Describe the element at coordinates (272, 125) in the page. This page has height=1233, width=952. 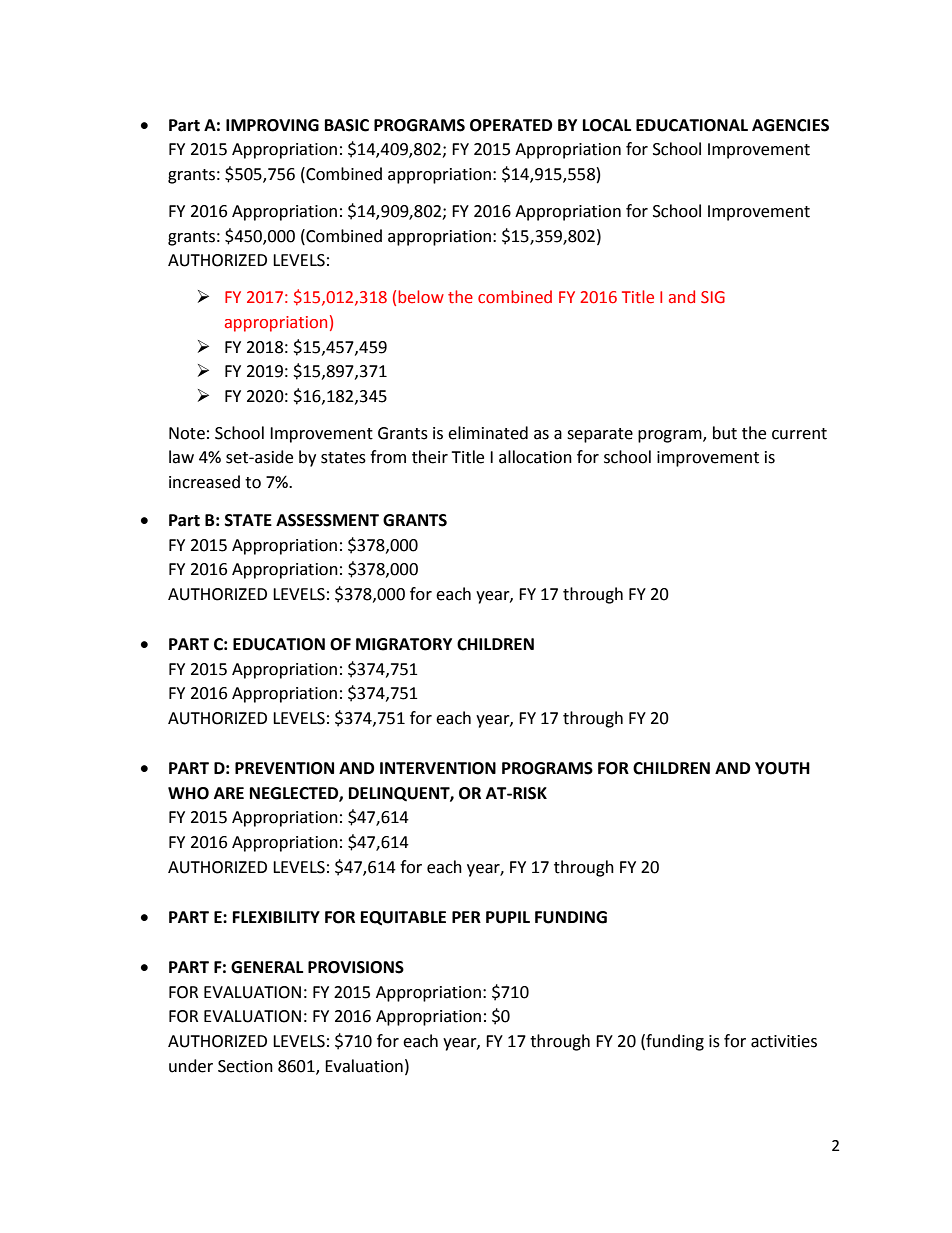
I see `IMPROVING` at that location.
